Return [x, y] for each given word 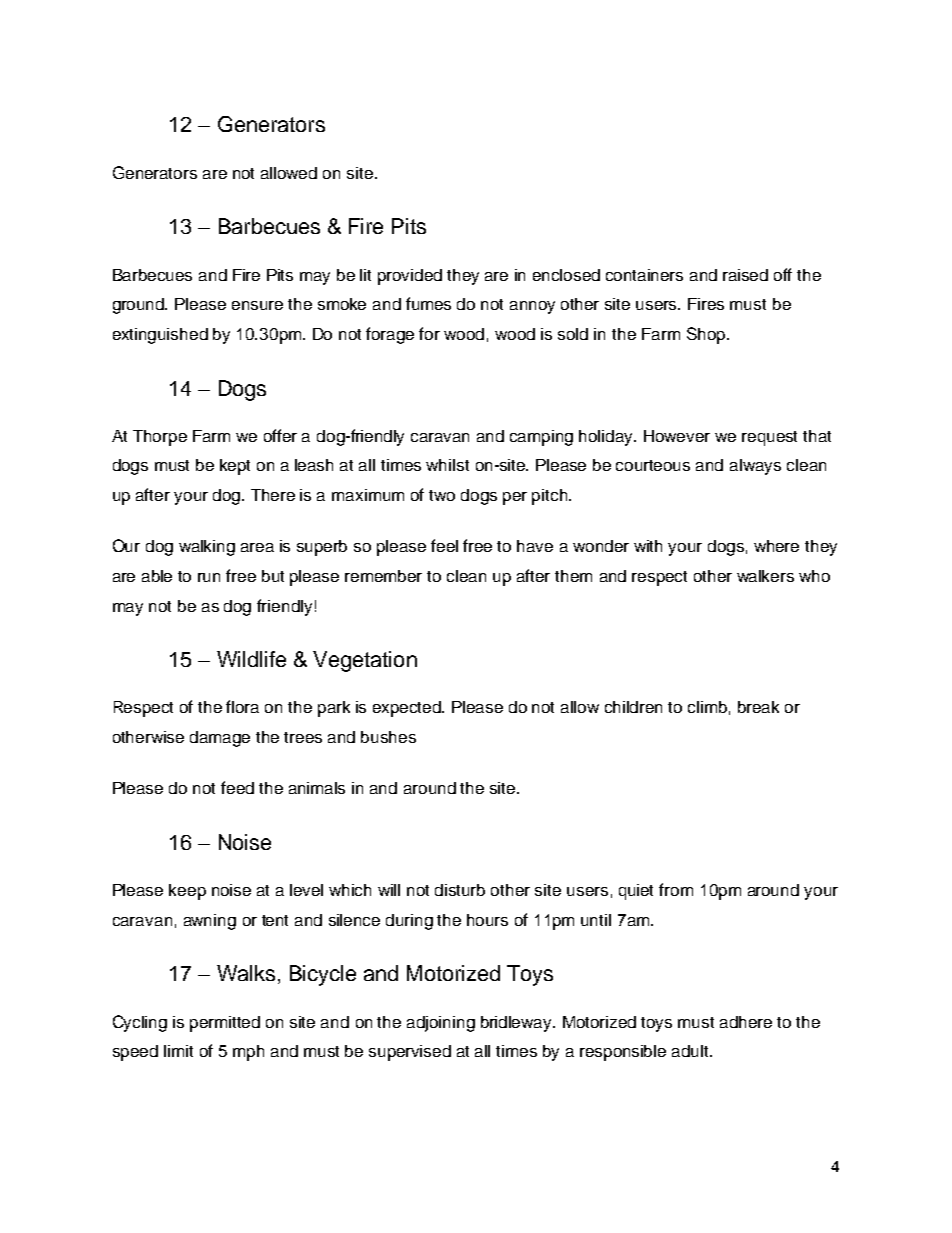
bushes [388, 737]
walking [207, 548]
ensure [257, 305]
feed [237, 787]
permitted [225, 1024]
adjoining [441, 1024]
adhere [746, 1022]
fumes [428, 303]
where [776, 546]
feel [444, 545]
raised [745, 275]
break [758, 707]
